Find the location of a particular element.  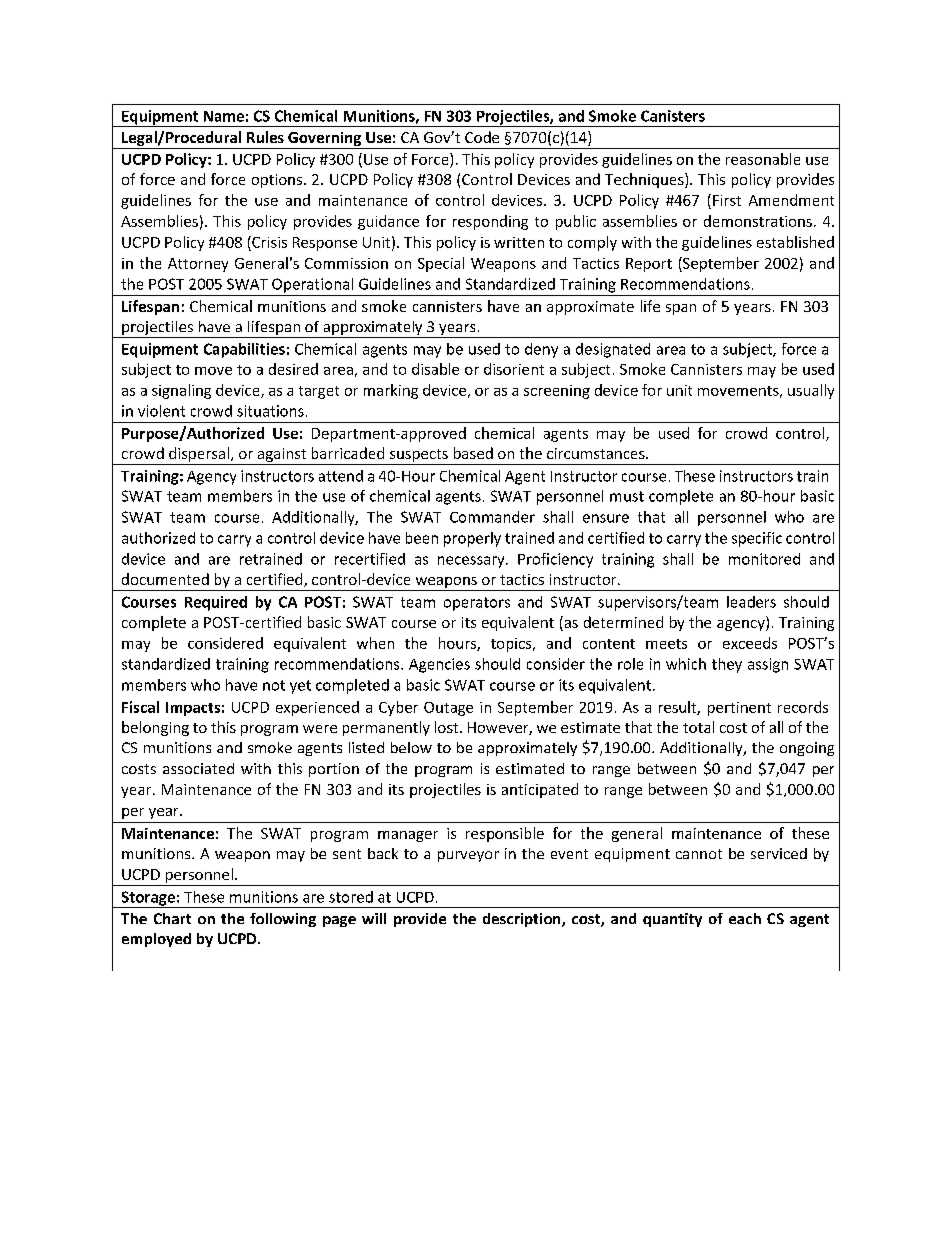

reasonable is located at coordinates (763, 159).
